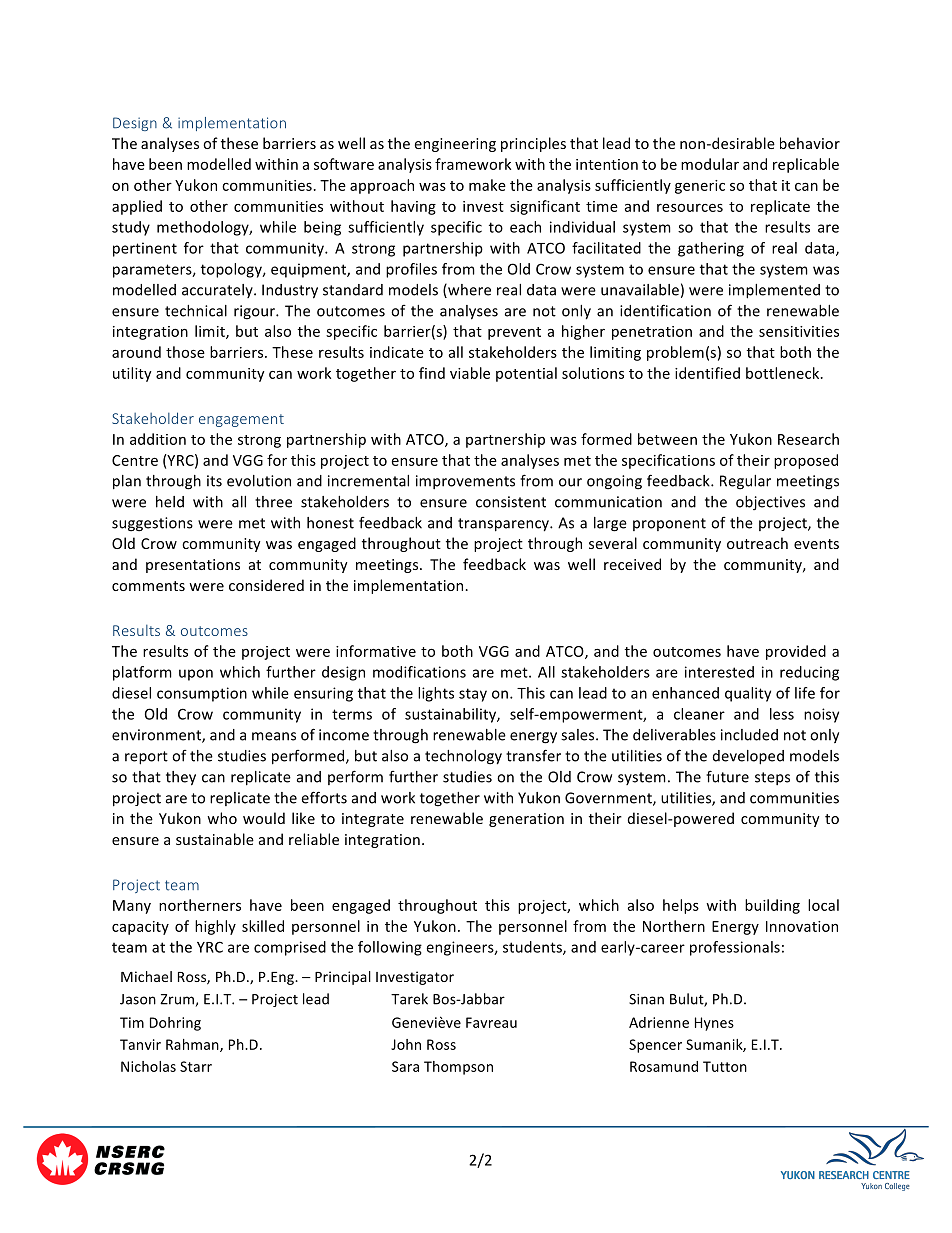 The image size is (952, 1233). Describe the element at coordinates (487, 185) in the image. I see `make` at that location.
